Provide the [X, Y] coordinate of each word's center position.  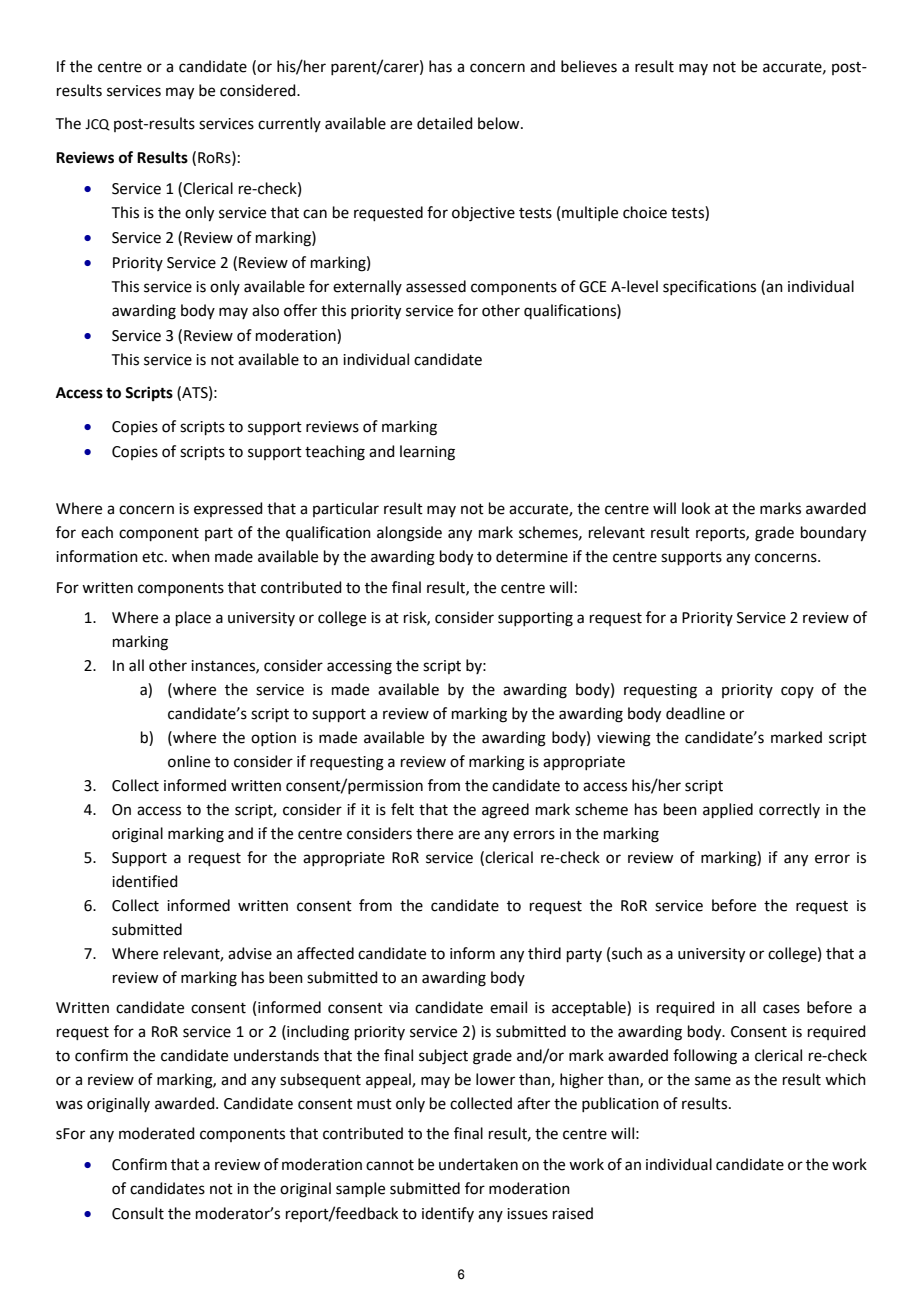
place [193, 618]
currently [289, 124]
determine [532, 556]
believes [589, 66]
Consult [138, 1213]
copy [797, 692]
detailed [445, 123]
